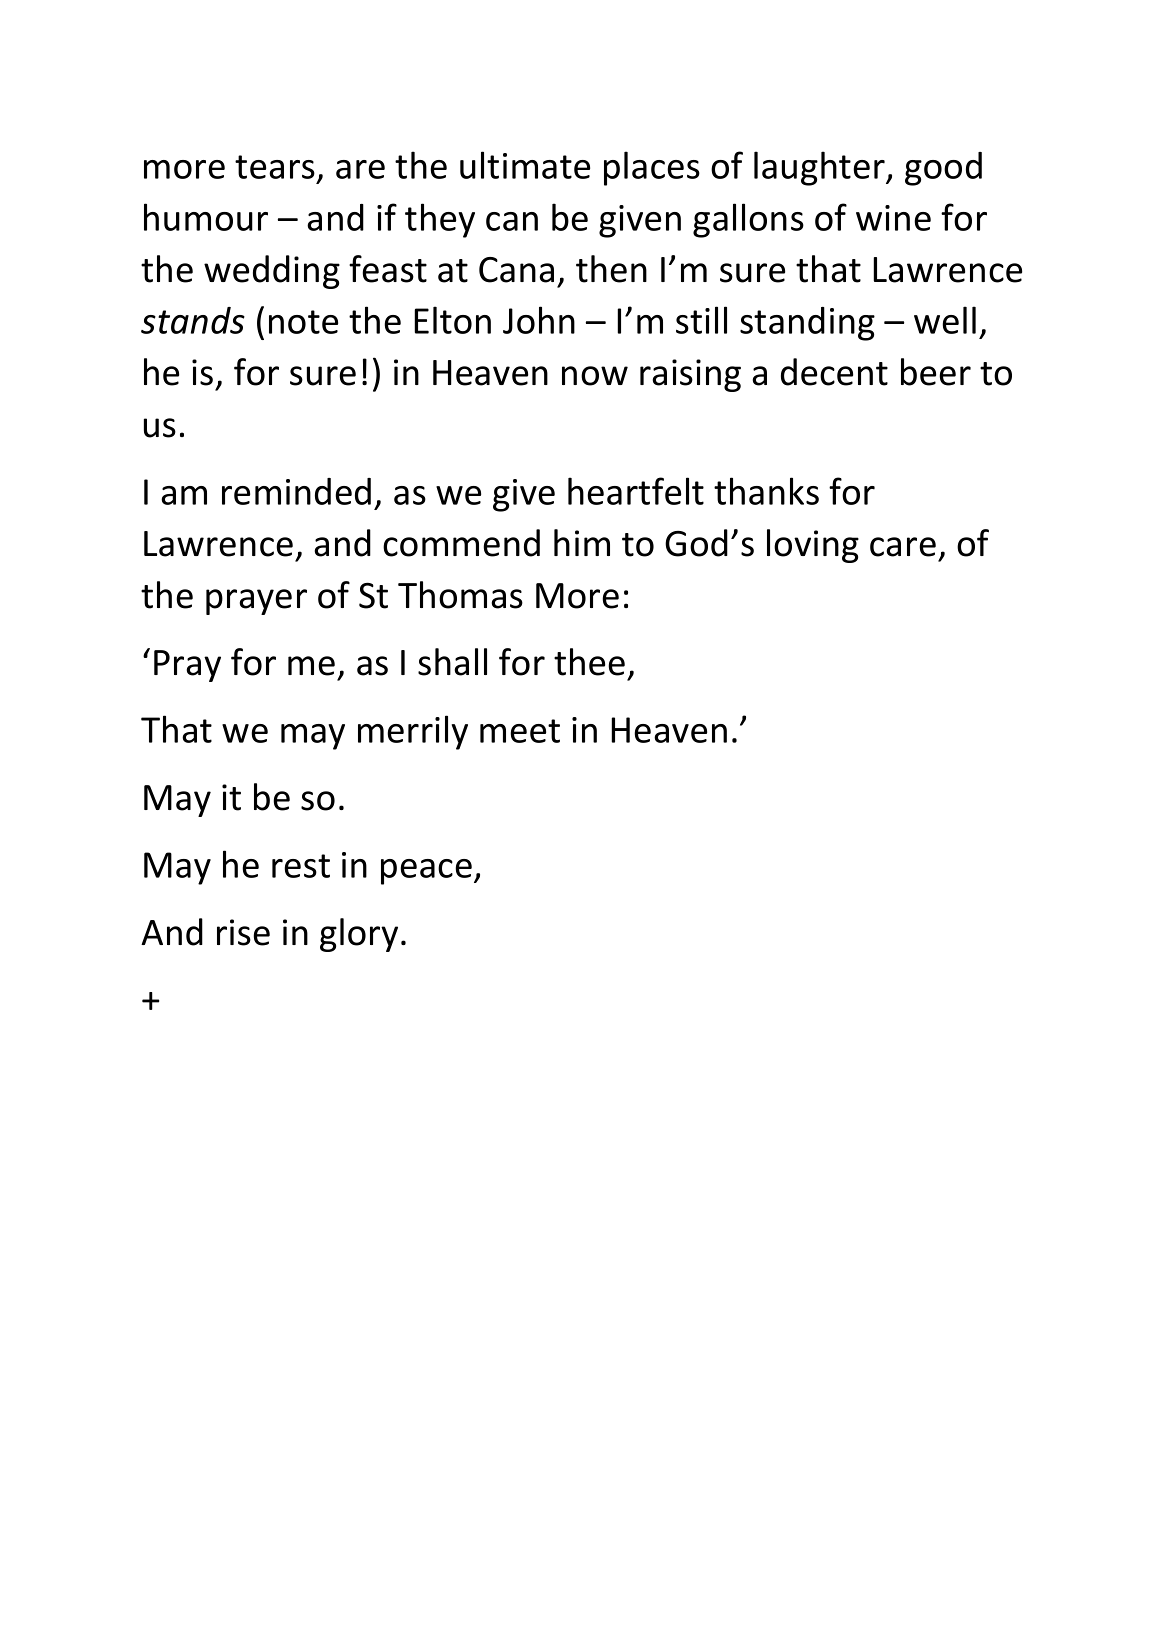  Describe the element at coordinates (275, 167) in the screenshot. I see `tears` at that location.
